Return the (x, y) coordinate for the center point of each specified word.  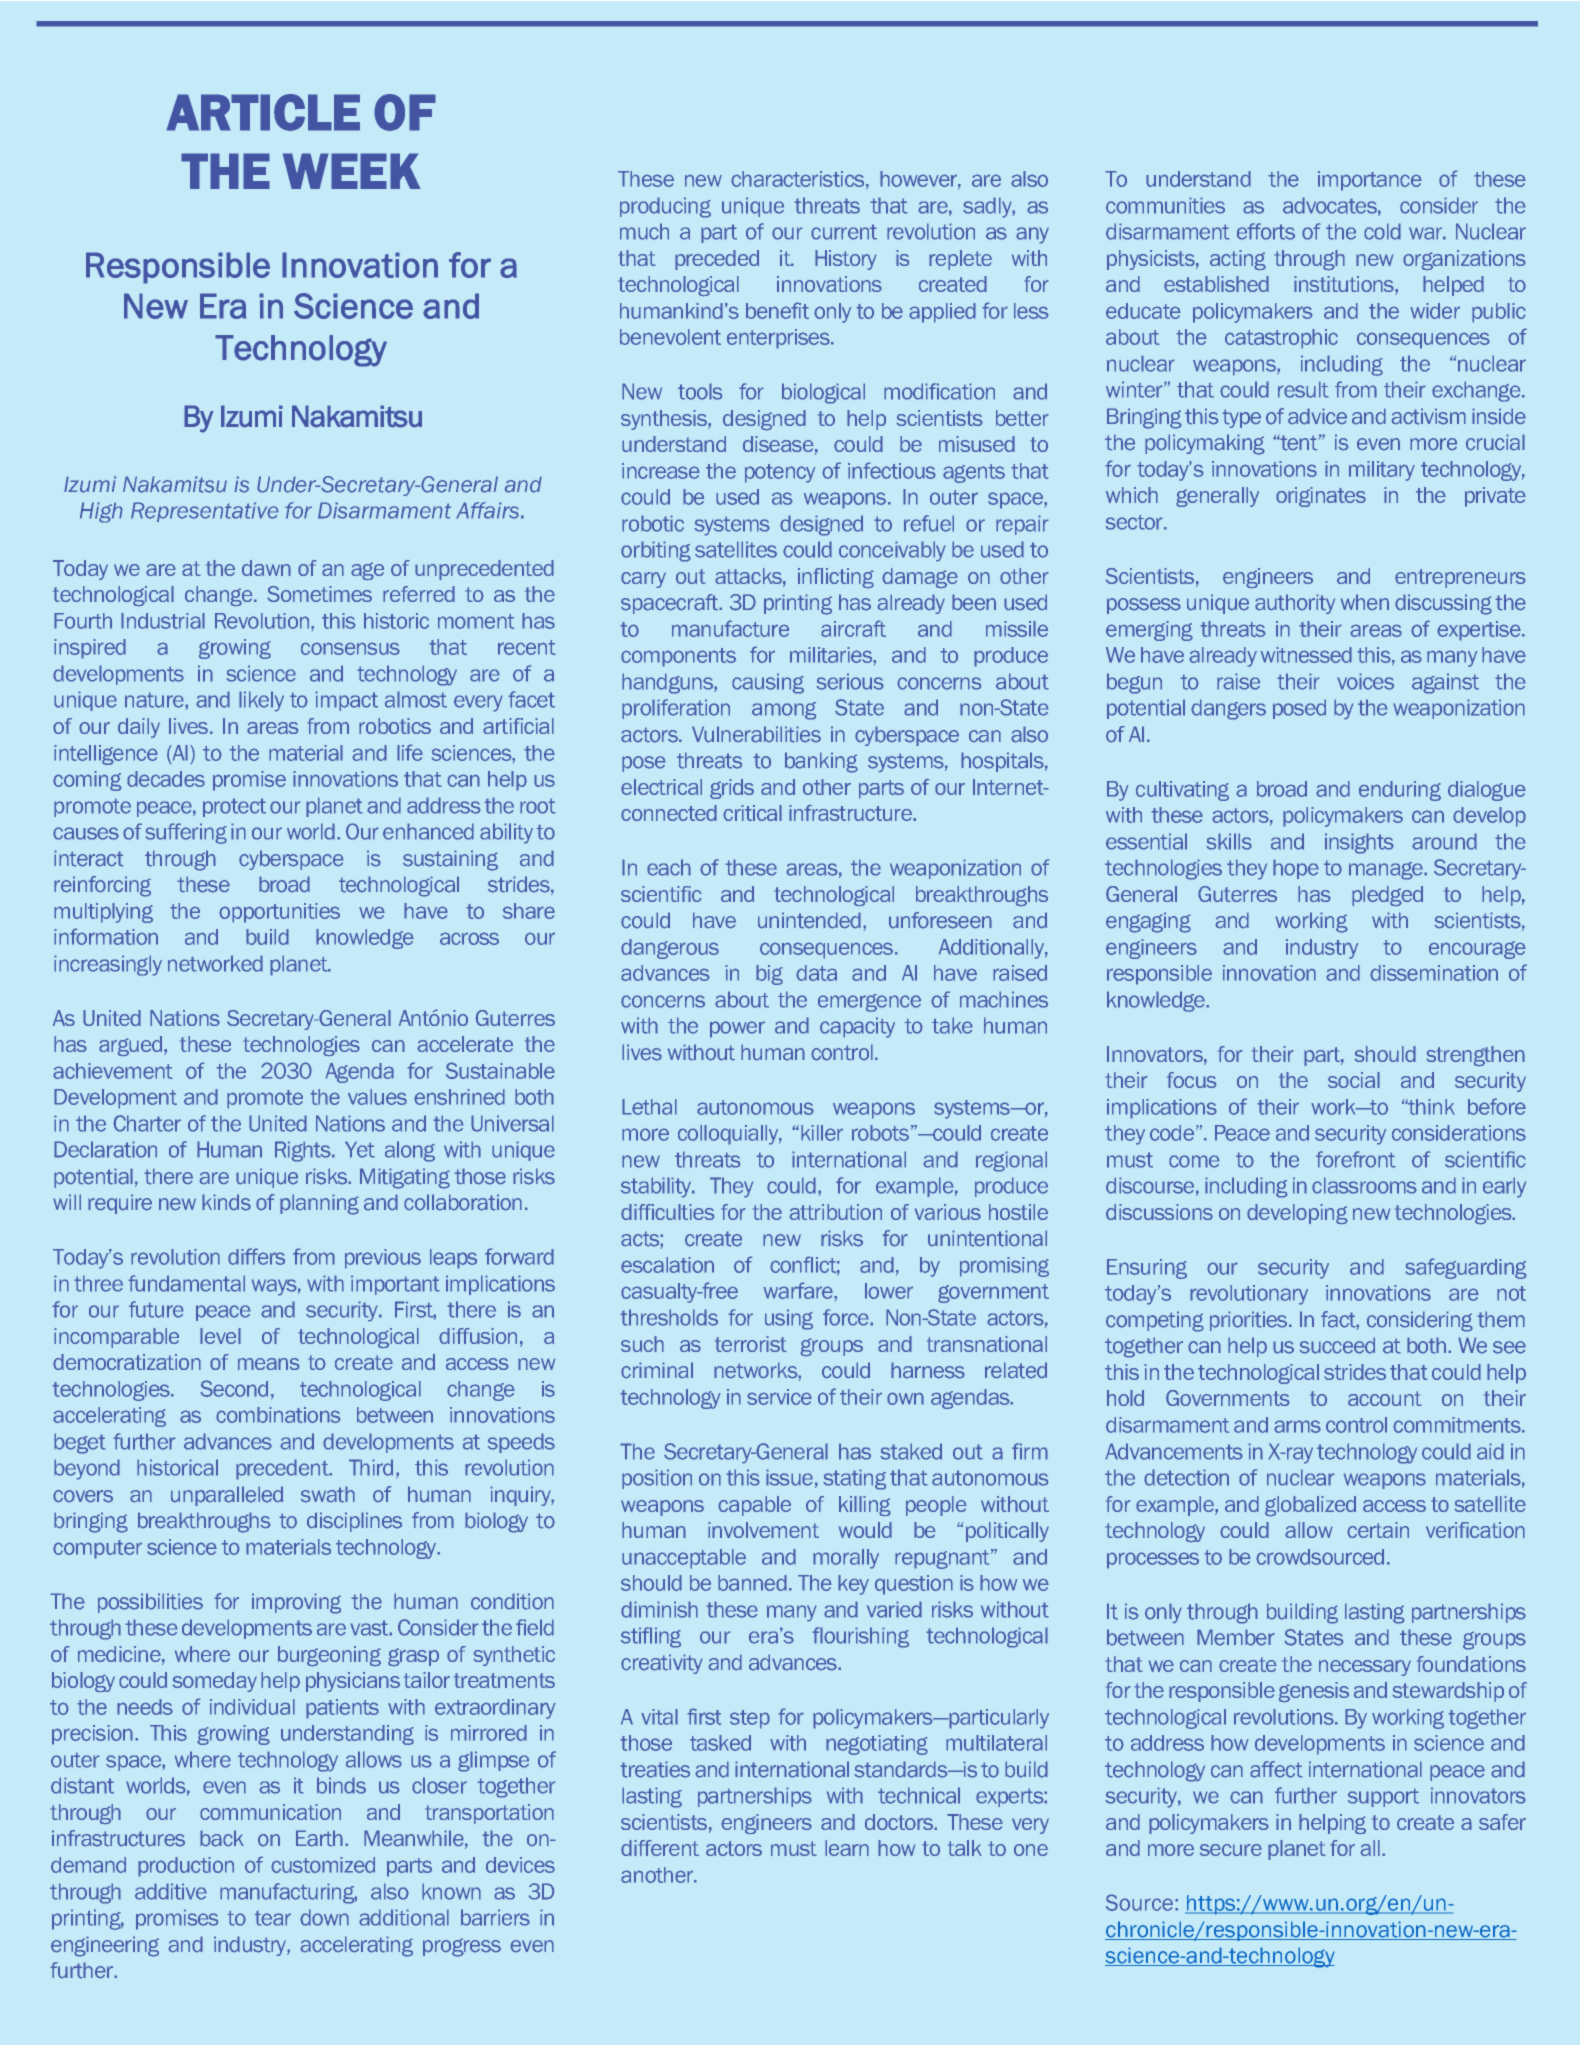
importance (1370, 181)
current (844, 232)
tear (272, 1918)
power (737, 1029)
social (1354, 1080)
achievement (113, 1071)
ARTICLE (263, 112)
